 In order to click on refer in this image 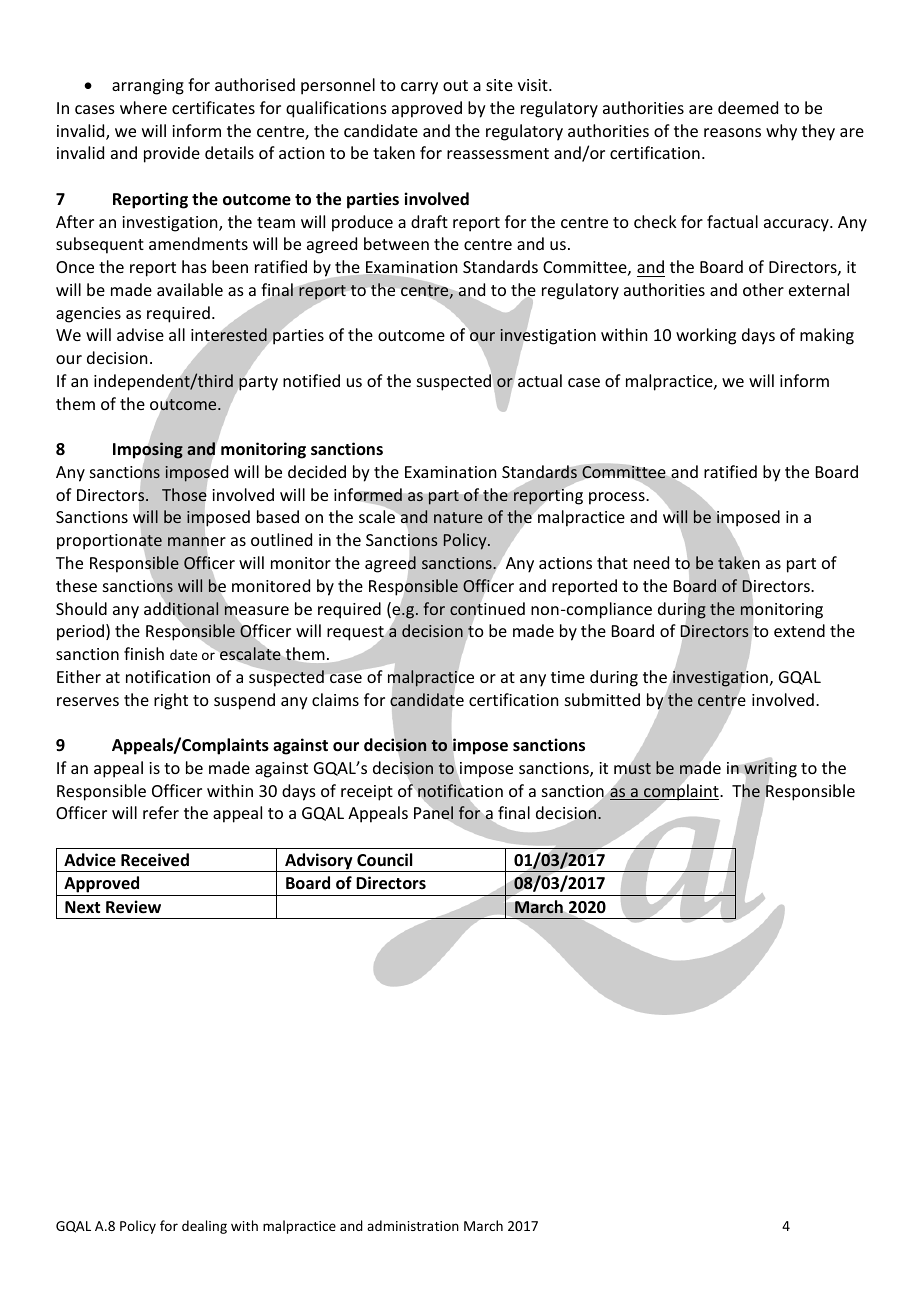, I will do `click(161, 812)`.
